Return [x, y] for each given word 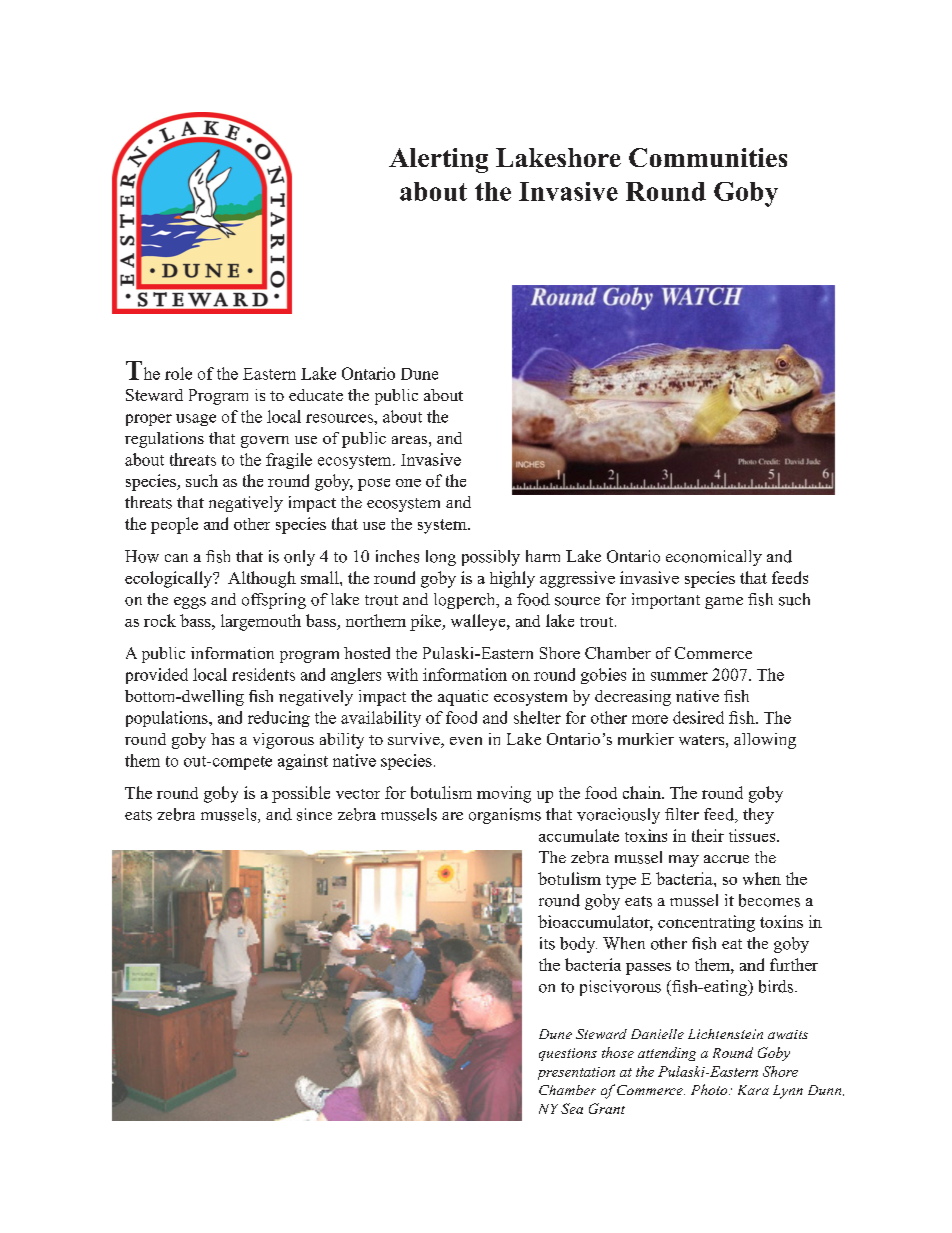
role [178, 373]
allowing [765, 741]
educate [316, 395]
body [578, 945]
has [222, 739]
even [466, 741]
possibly [491, 558]
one [408, 483]
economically [714, 558]
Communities [708, 157]
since [314, 814]
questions [568, 1054]
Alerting [438, 160]
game [724, 603]
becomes [769, 900]
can [176, 558]
